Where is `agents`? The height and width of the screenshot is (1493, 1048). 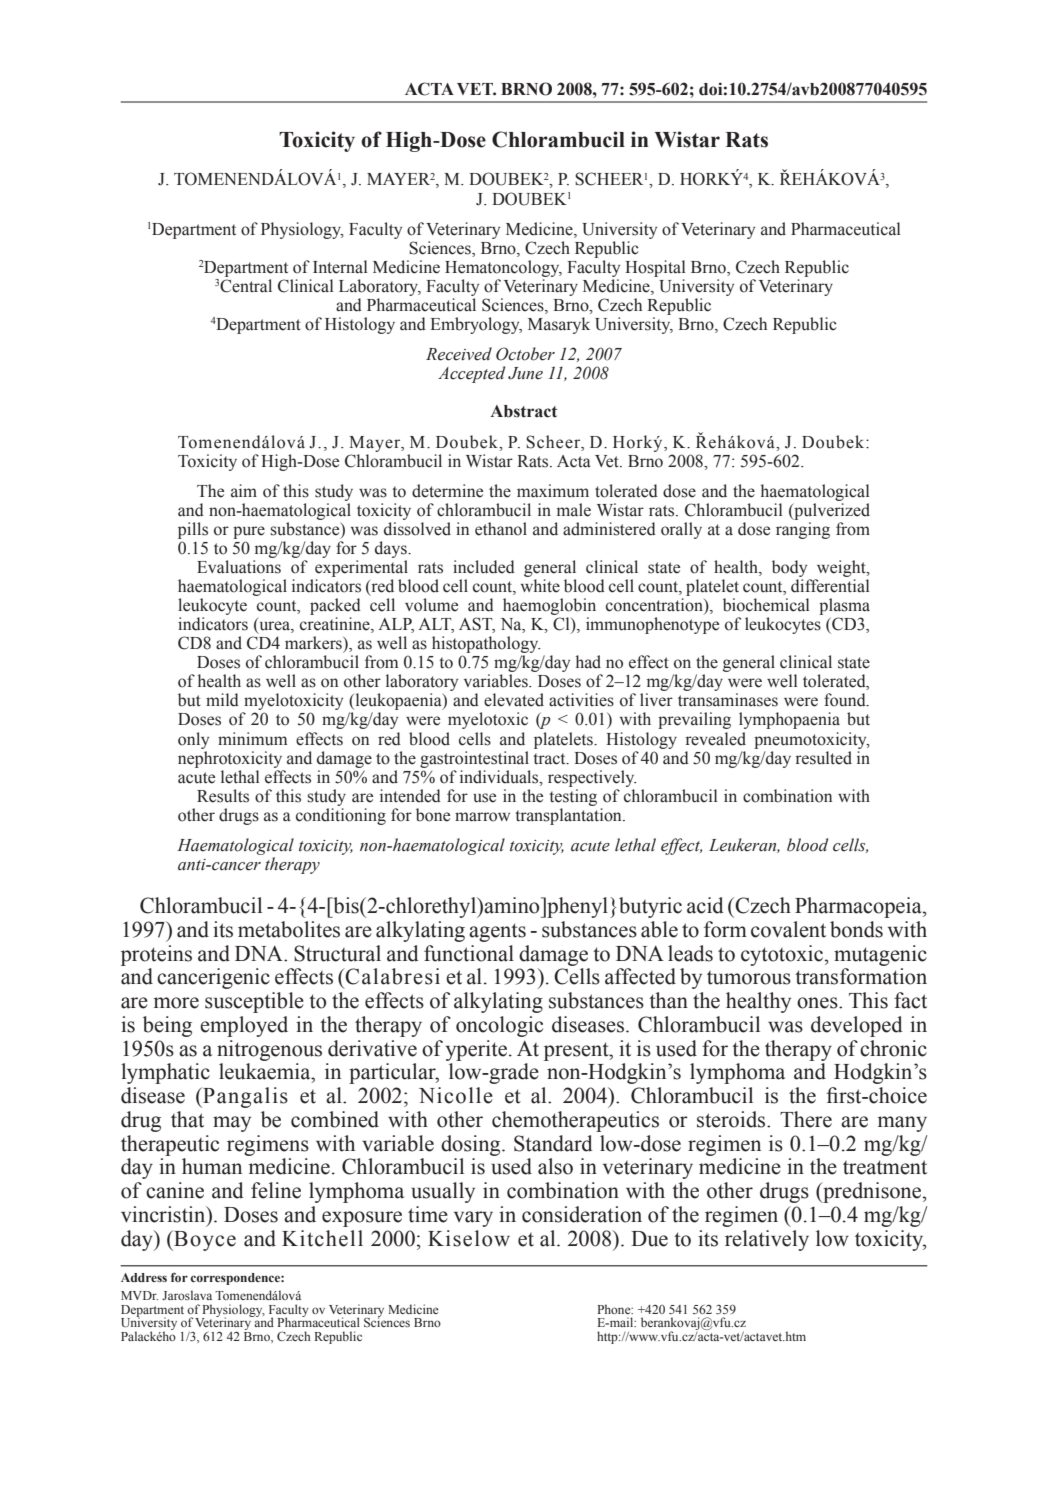 agents is located at coordinates (497, 932).
